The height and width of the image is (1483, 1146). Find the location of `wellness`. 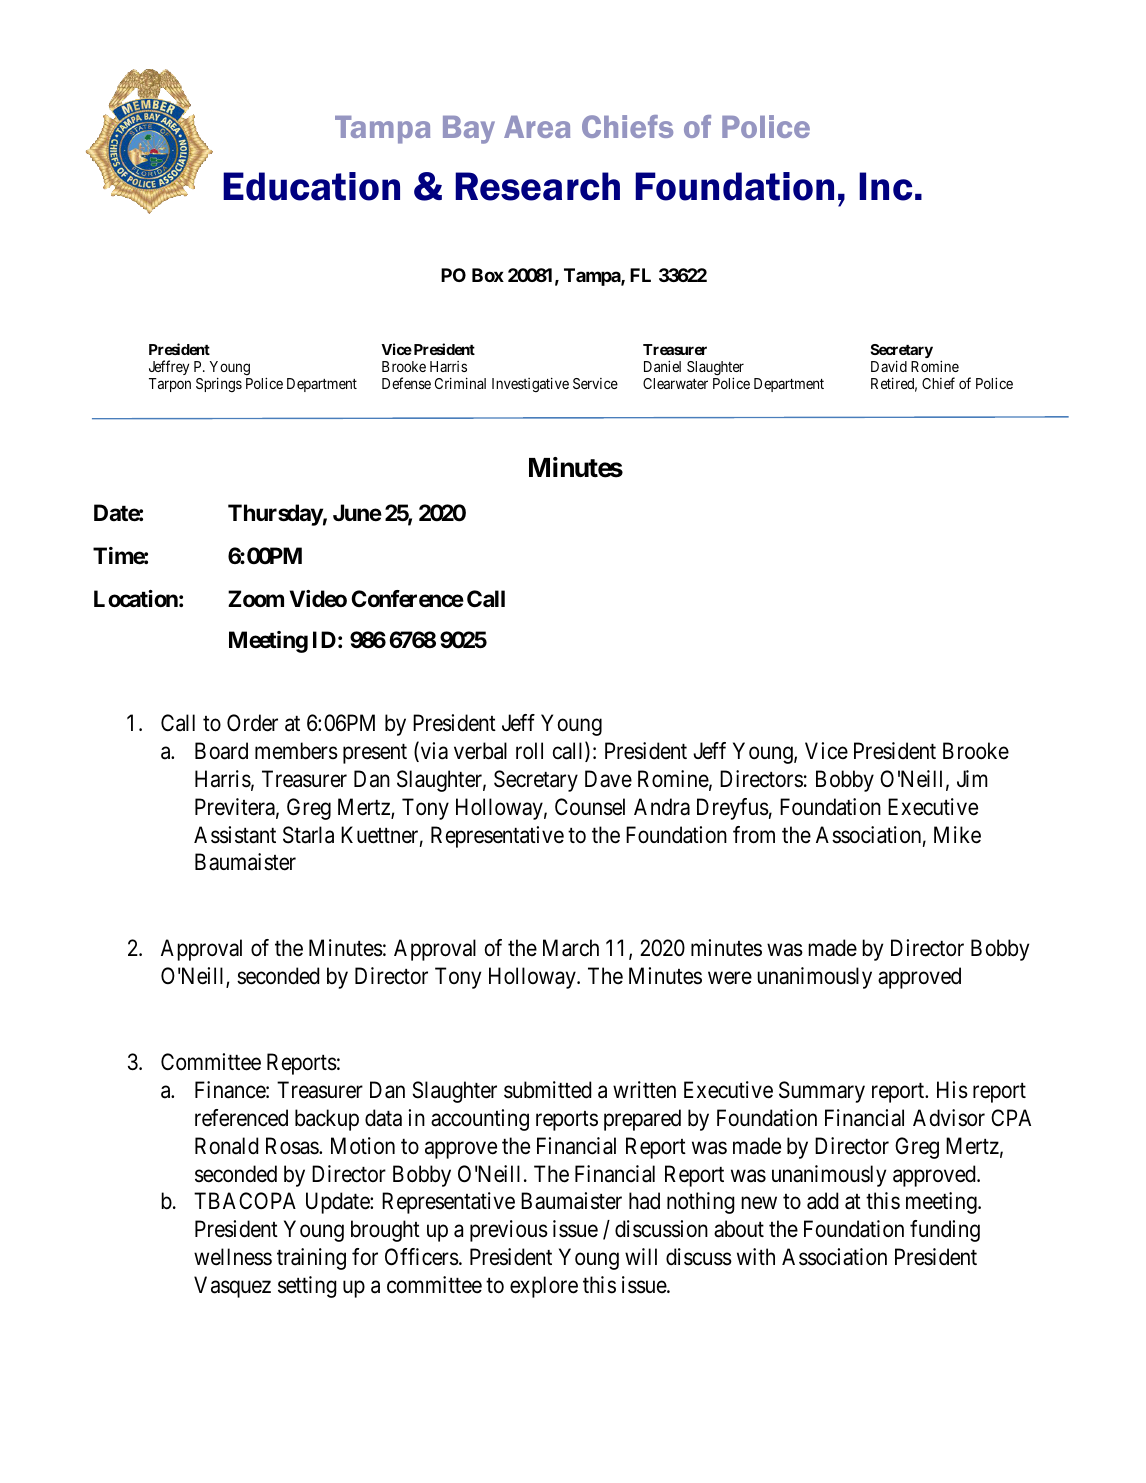

wellness is located at coordinates (233, 1257).
